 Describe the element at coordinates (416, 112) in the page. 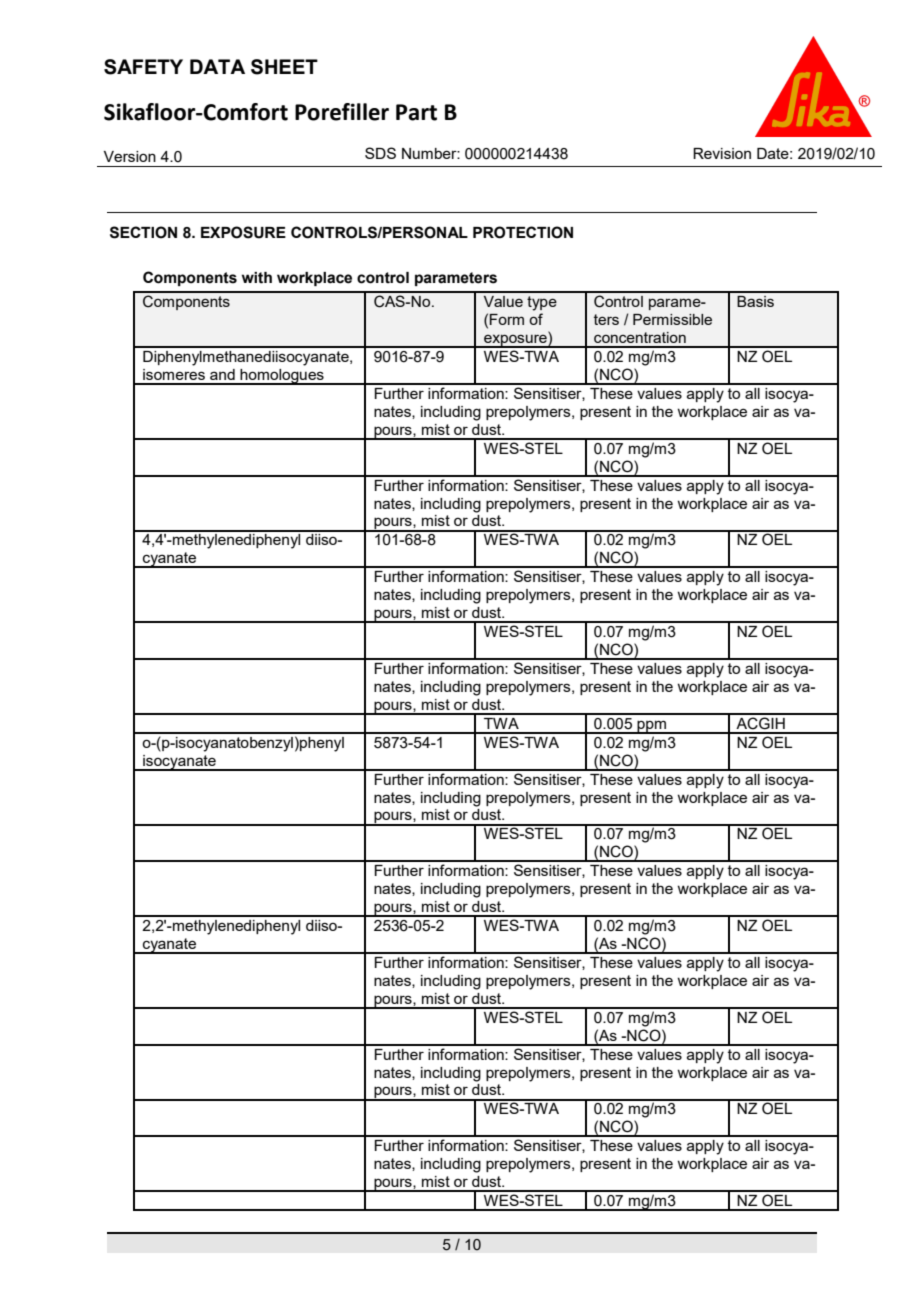

I see `Part` at that location.
